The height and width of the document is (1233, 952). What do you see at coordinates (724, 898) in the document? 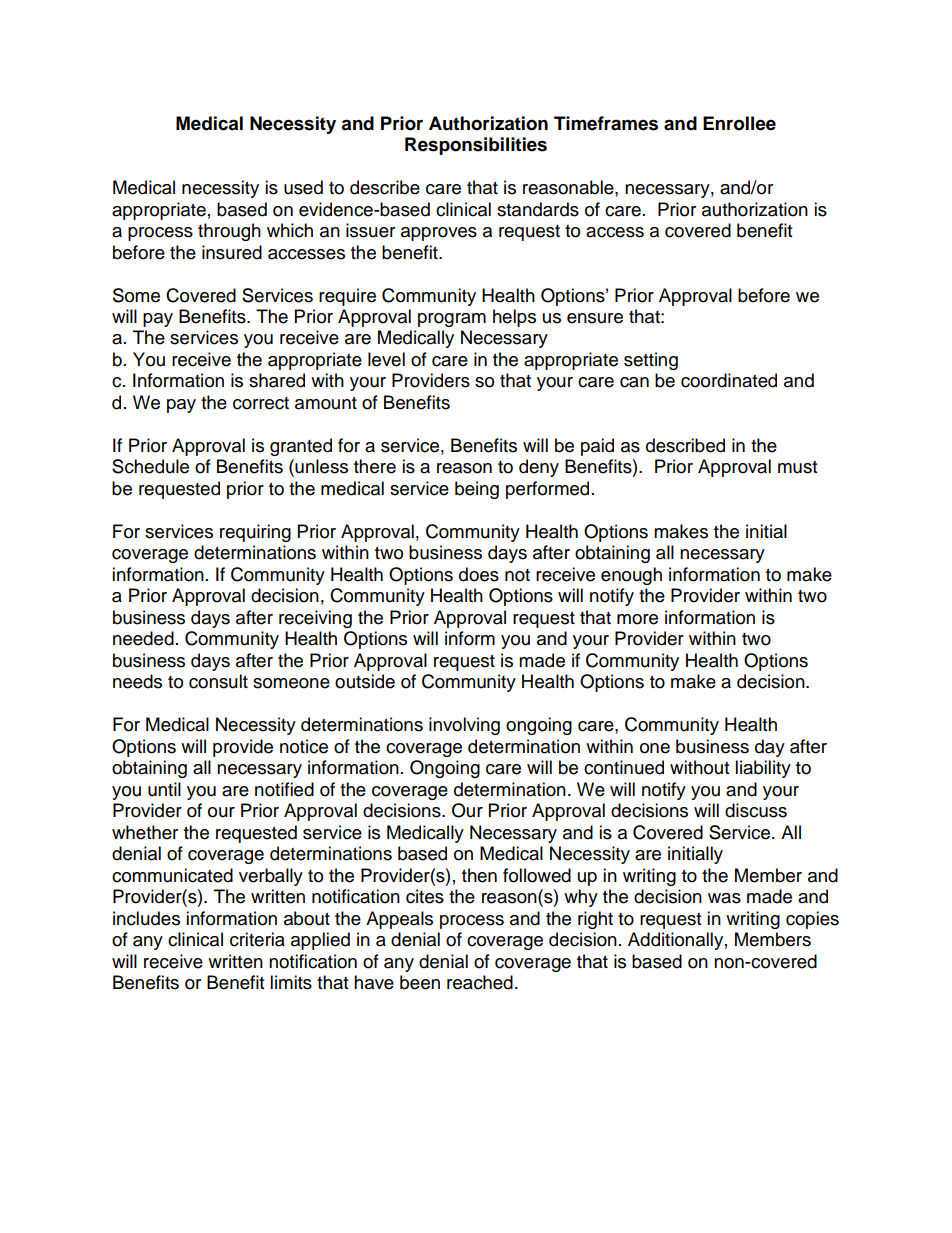
I see `was` at bounding box center [724, 898].
